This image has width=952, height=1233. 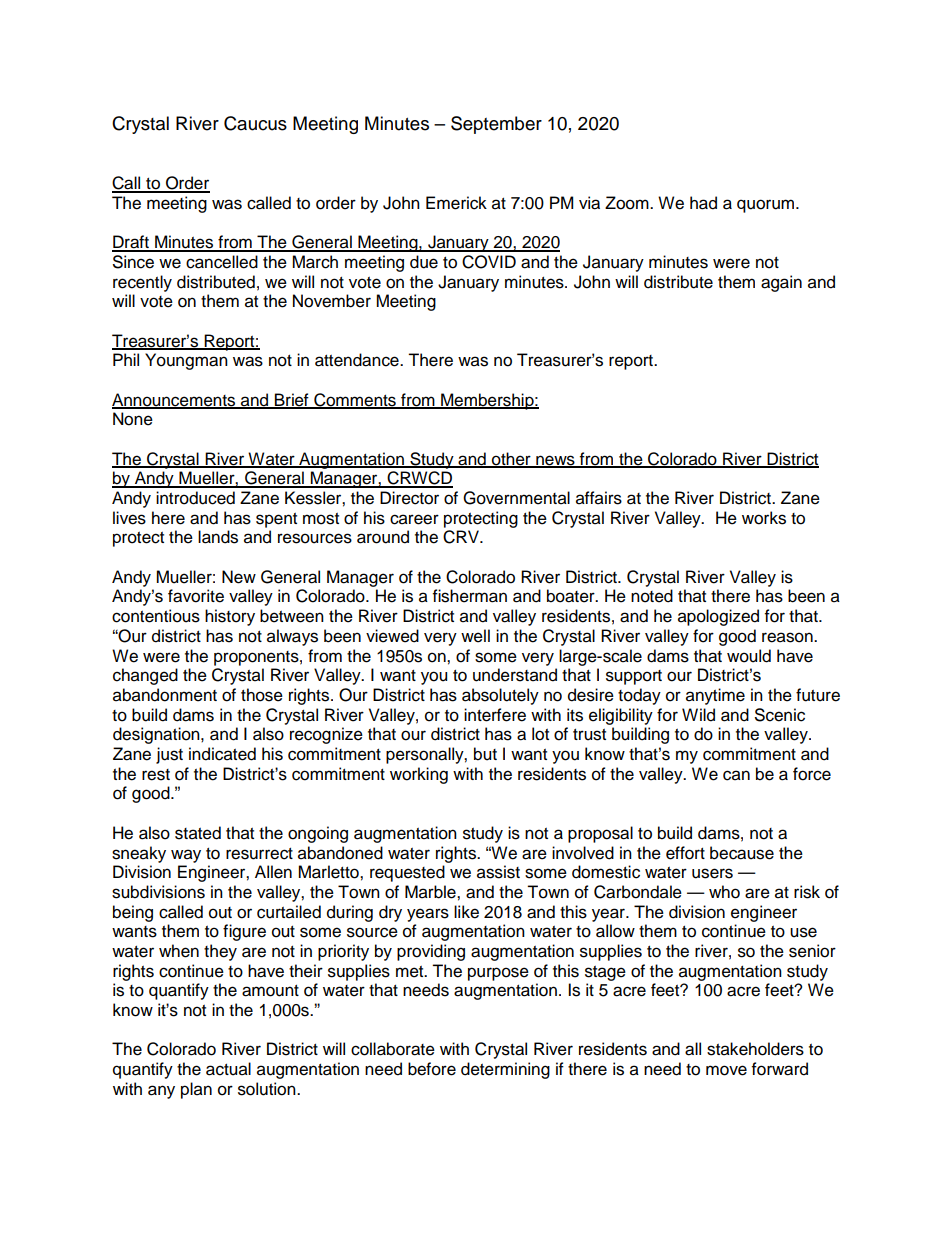 What do you see at coordinates (259, 854) in the image?
I see `resurrect` at bounding box center [259, 854].
